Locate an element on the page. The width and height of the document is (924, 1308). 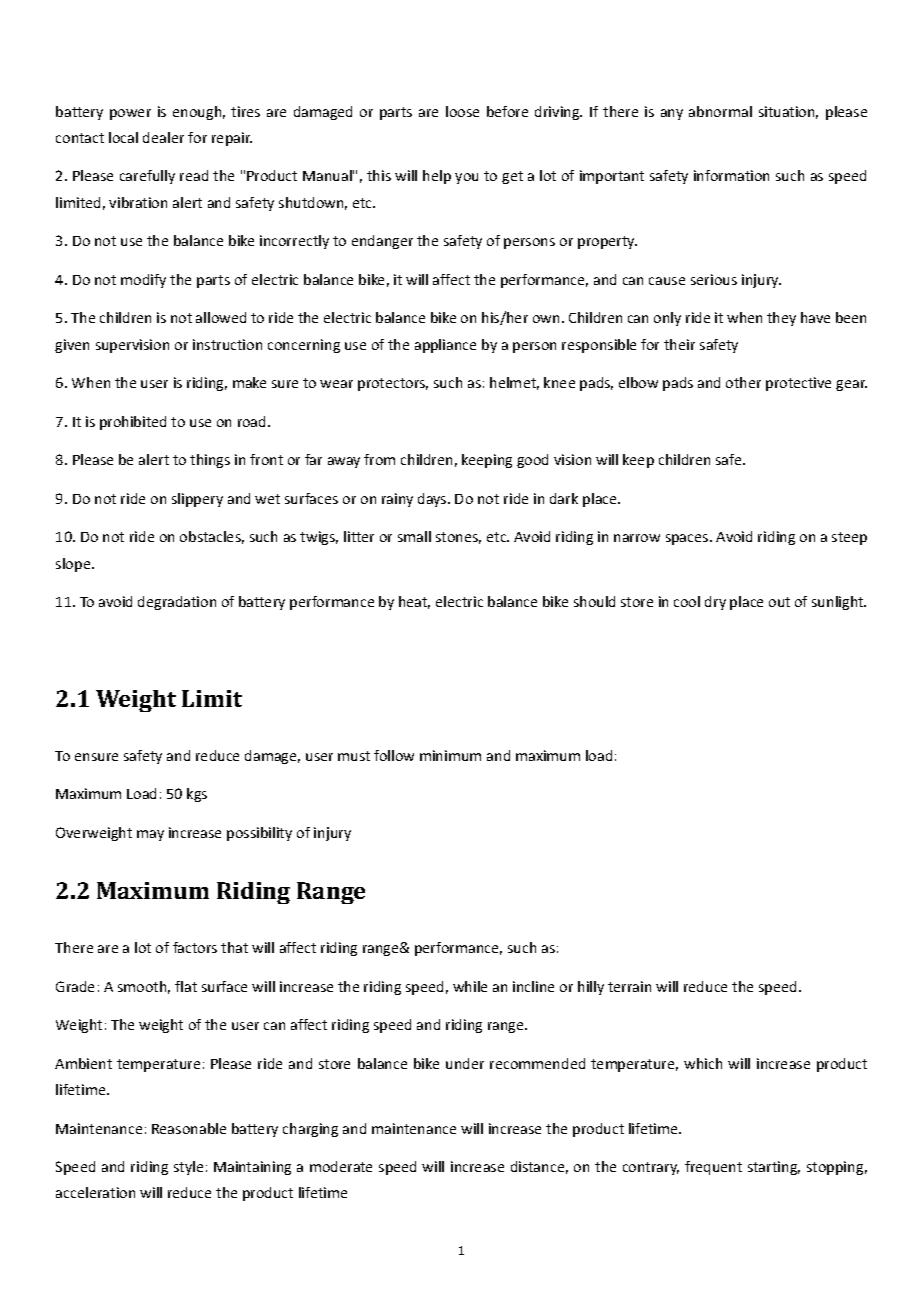
terrain is located at coordinates (629, 986).
